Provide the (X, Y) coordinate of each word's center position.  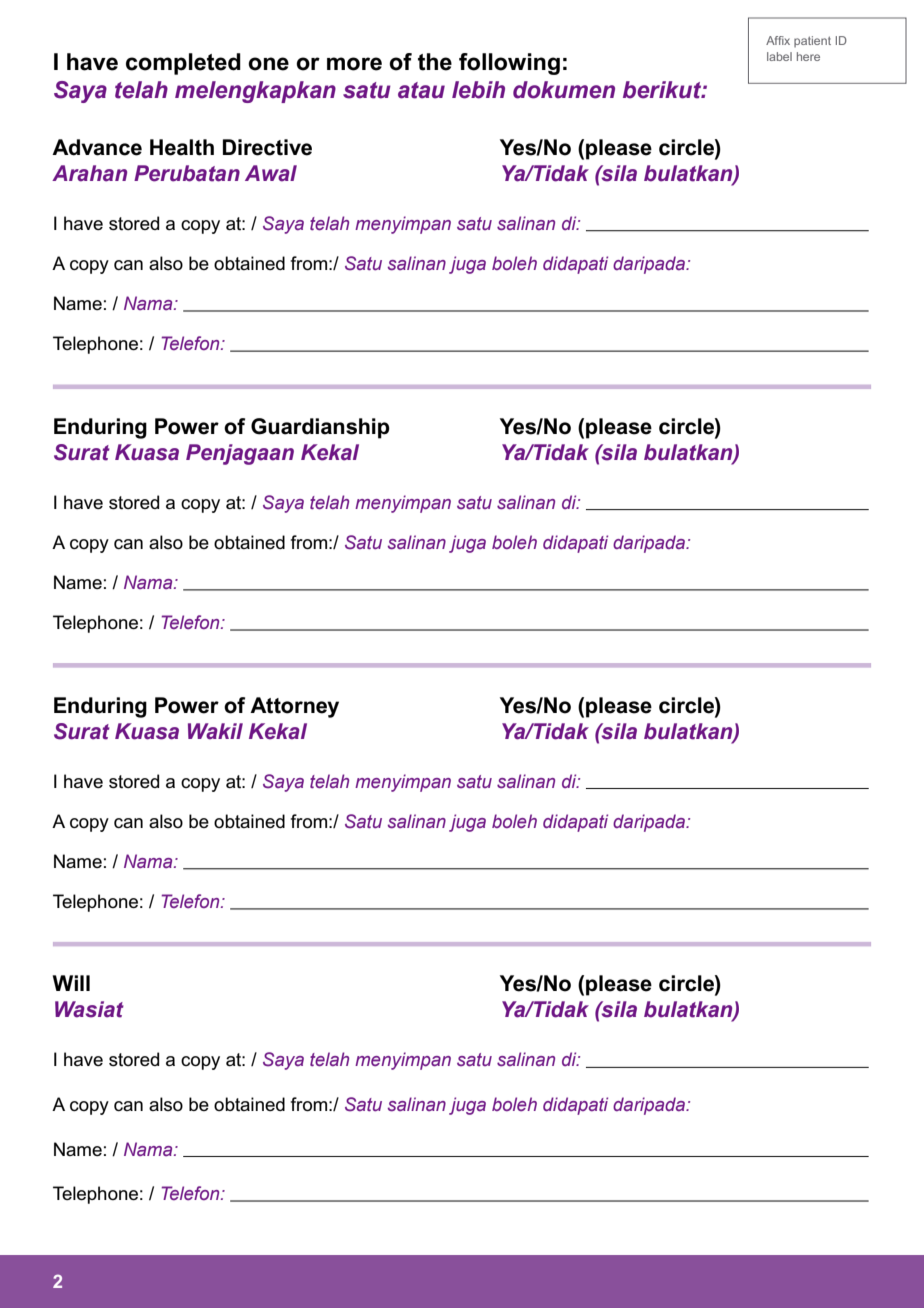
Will (71, 983)
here (808, 56)
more (354, 64)
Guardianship (320, 428)
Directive (267, 147)
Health (182, 147)
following (509, 64)
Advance (97, 147)
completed (183, 64)
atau (421, 90)
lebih (478, 90)
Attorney (294, 707)
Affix (778, 40)
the (435, 62)
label (779, 56)
